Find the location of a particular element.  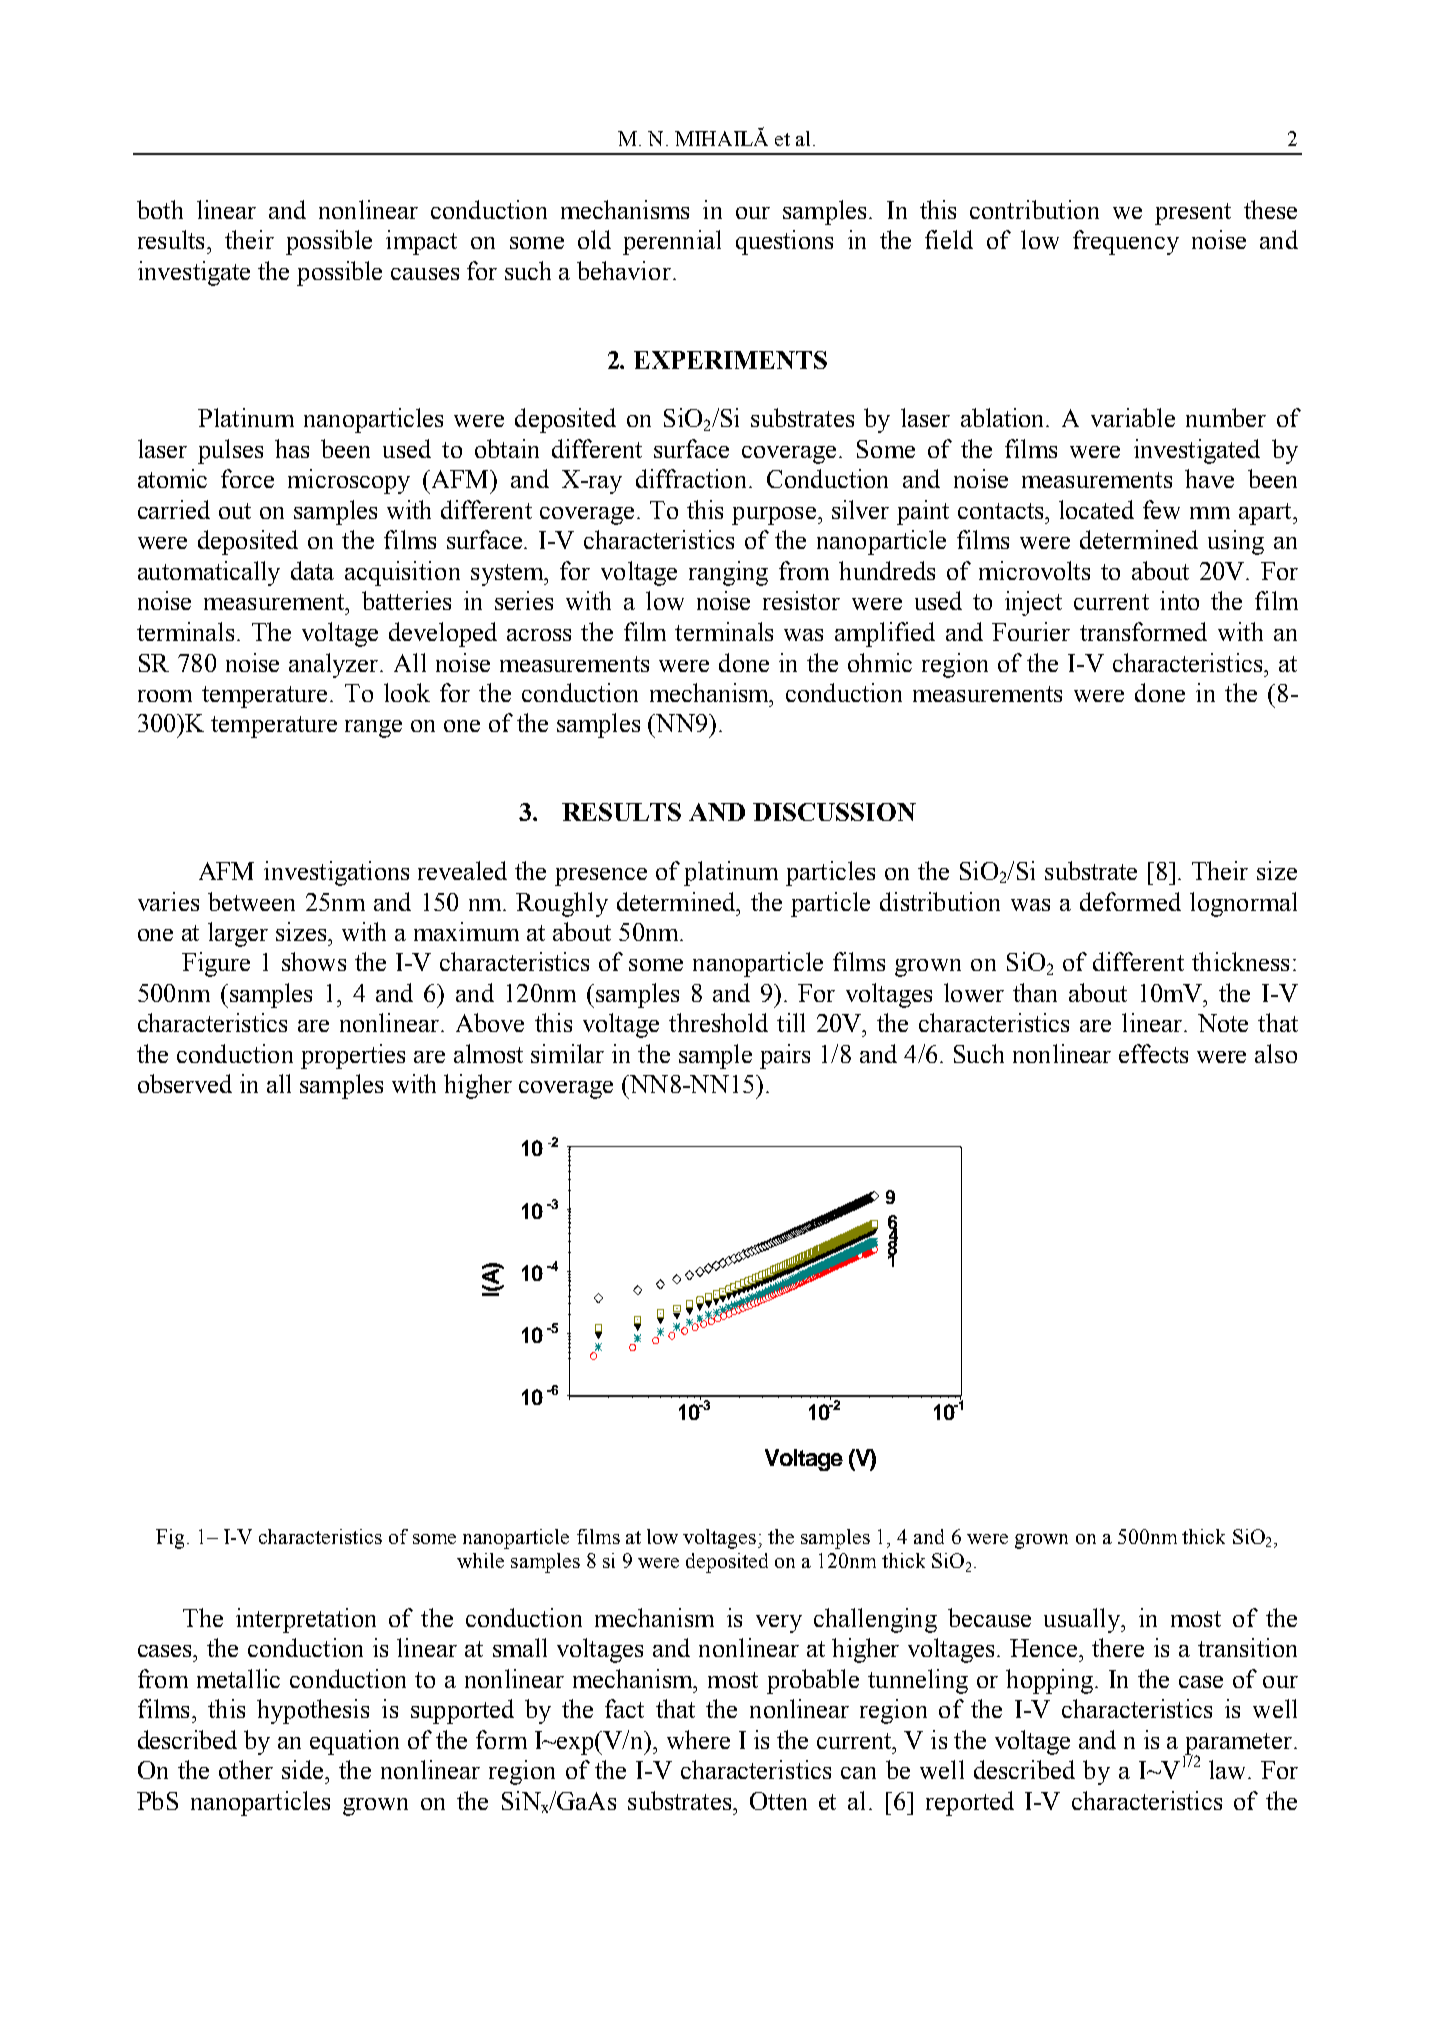

where is located at coordinates (698, 1739).
